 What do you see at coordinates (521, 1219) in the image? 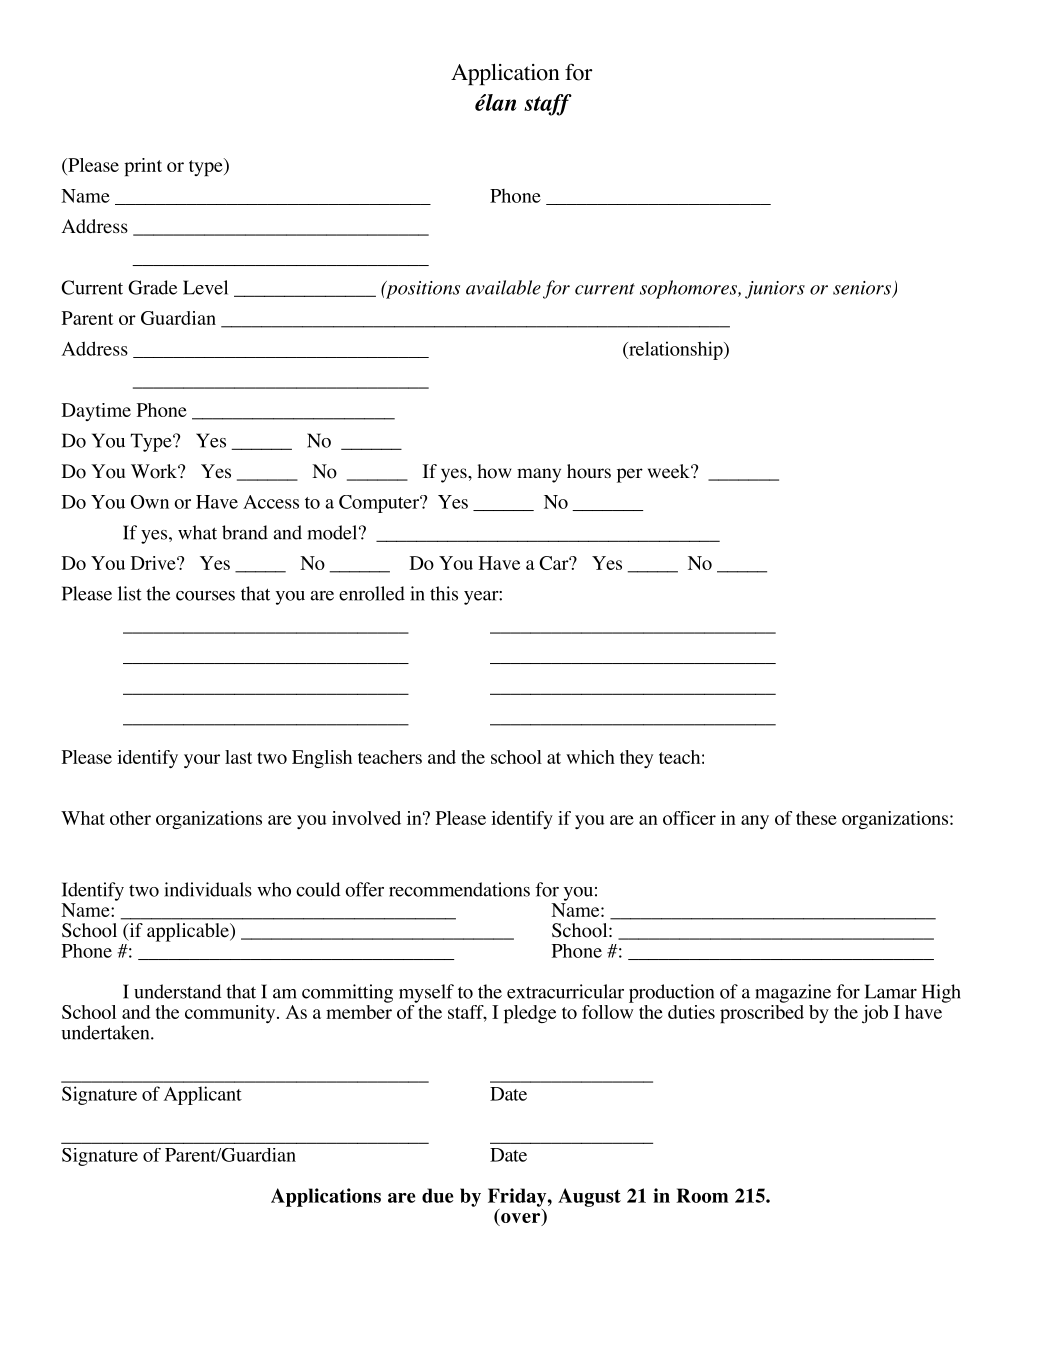
I see `over` at bounding box center [521, 1219].
